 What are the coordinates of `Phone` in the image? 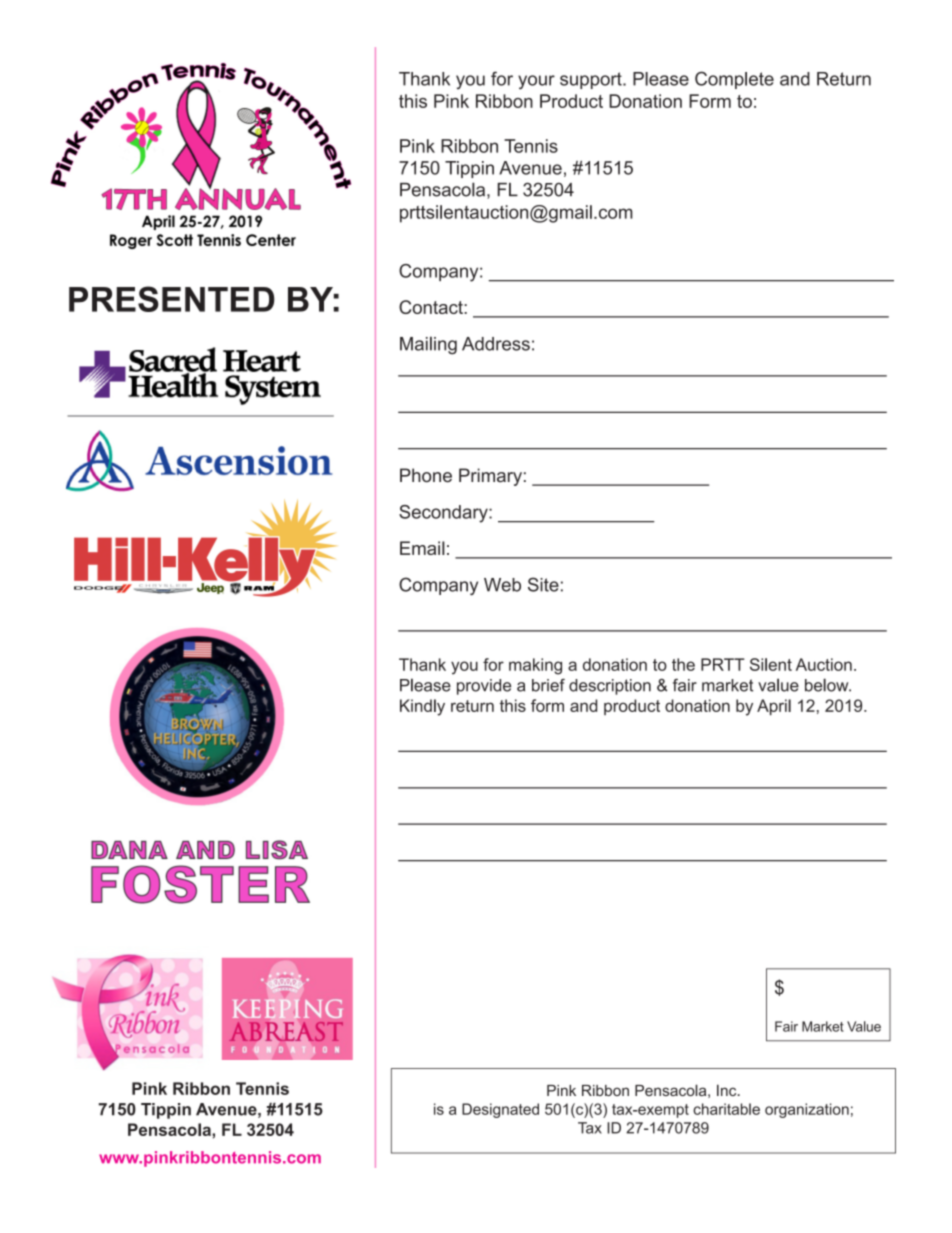 It's located at (426, 475).
